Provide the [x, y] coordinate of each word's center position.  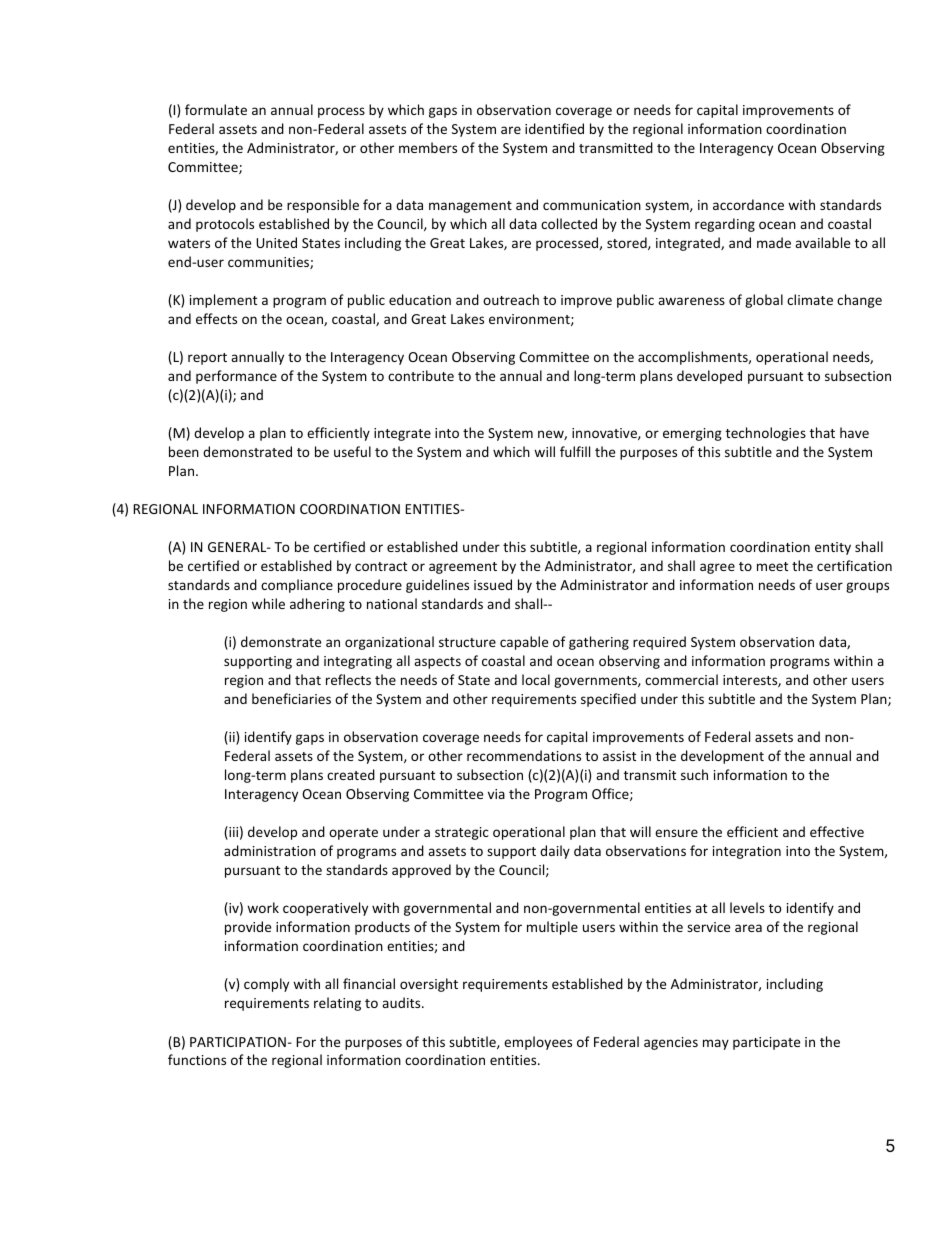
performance [236, 377]
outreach [511, 299]
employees [538, 1043]
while [268, 603]
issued [493, 584]
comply [266, 985]
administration [270, 850]
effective [837, 831]
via [496, 794]
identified [554, 128]
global [764, 301]
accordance [748, 204]
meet [772, 566]
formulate [216, 109]
